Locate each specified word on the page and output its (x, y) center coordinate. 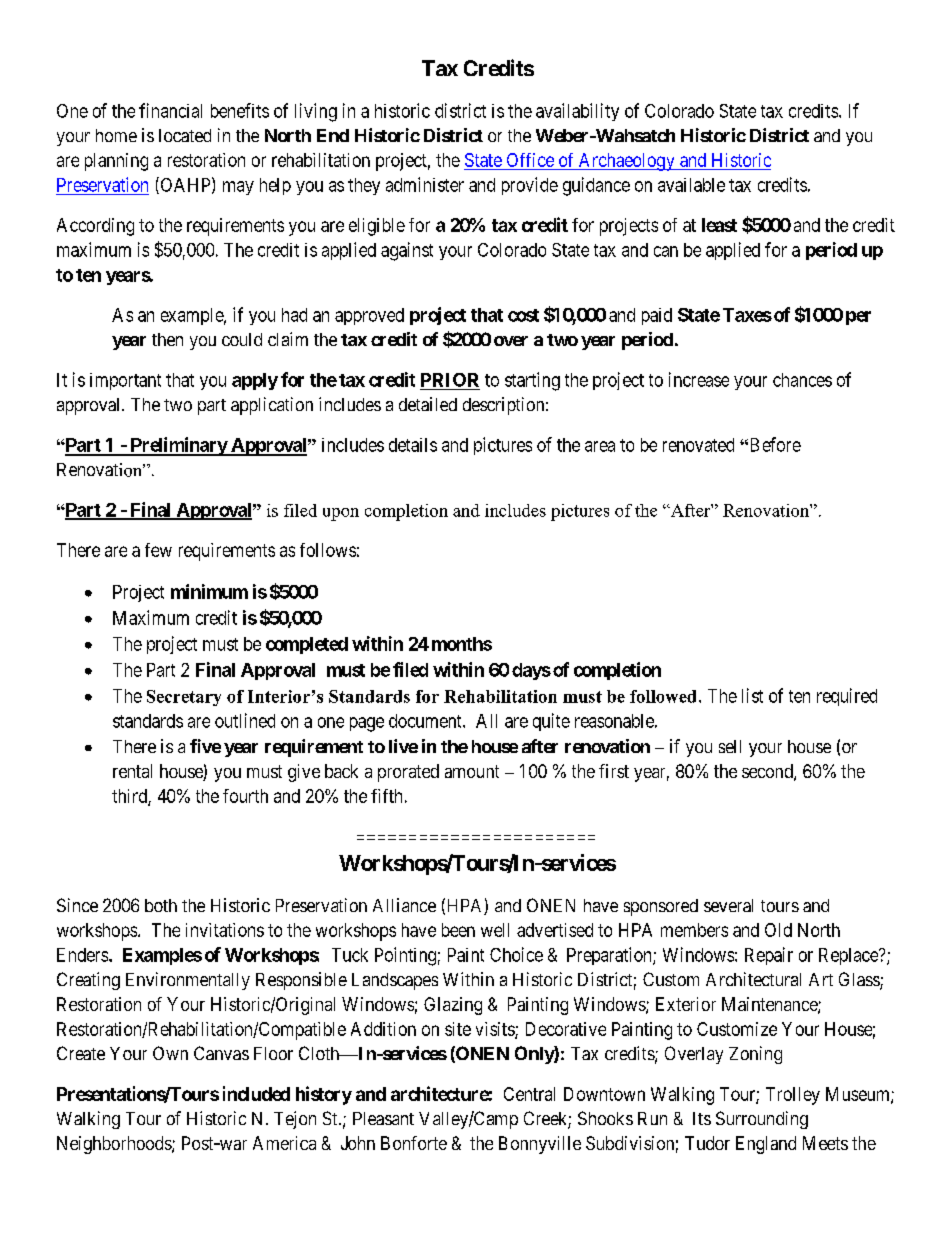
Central (529, 1094)
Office (530, 161)
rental (132, 771)
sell (730, 746)
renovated (698, 445)
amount (472, 771)
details (413, 445)
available (691, 185)
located (185, 135)
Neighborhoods (115, 1145)
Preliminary (178, 446)
